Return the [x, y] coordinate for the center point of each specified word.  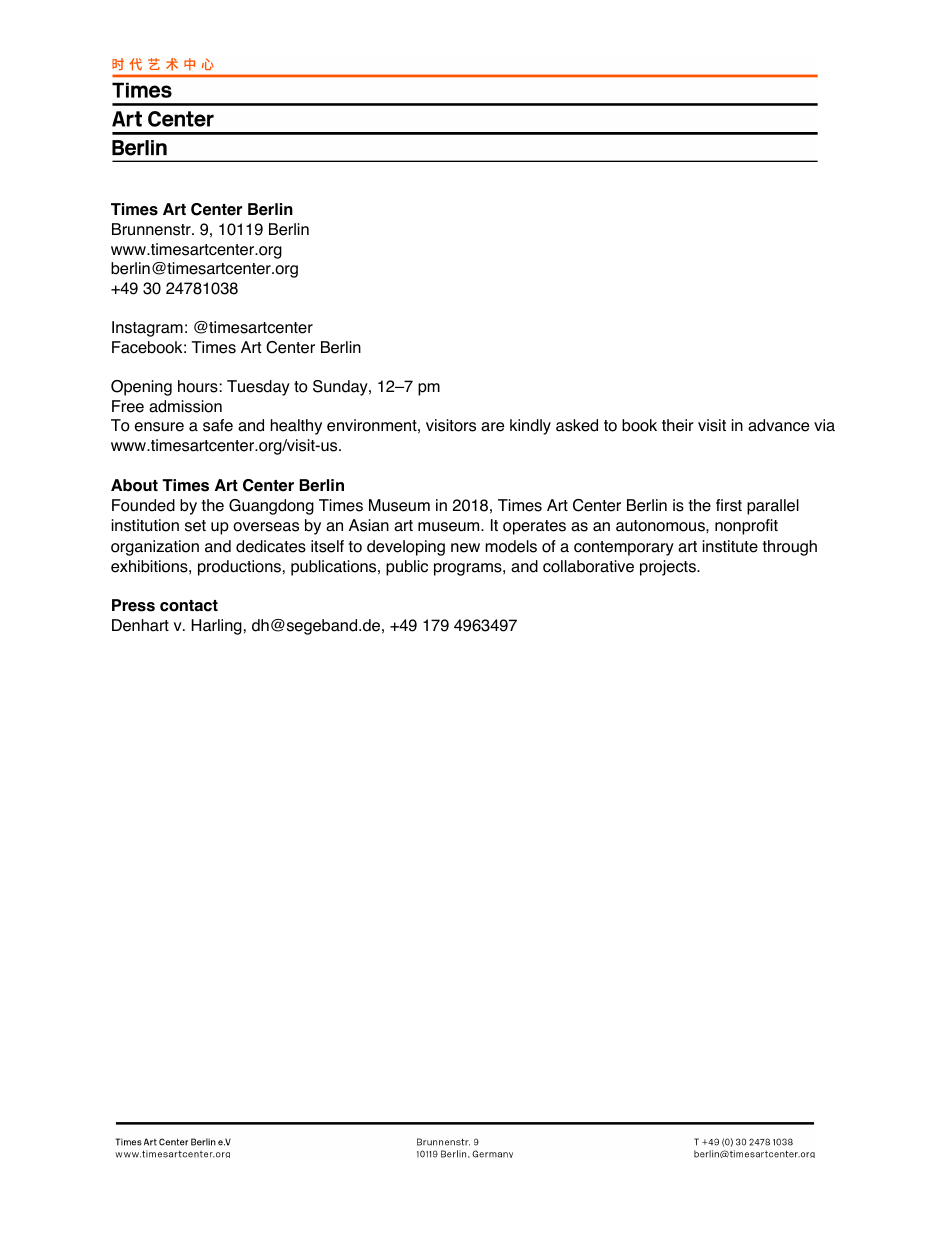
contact [189, 606]
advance [778, 425]
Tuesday [258, 388]
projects [669, 568]
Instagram [147, 329]
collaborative [588, 566]
